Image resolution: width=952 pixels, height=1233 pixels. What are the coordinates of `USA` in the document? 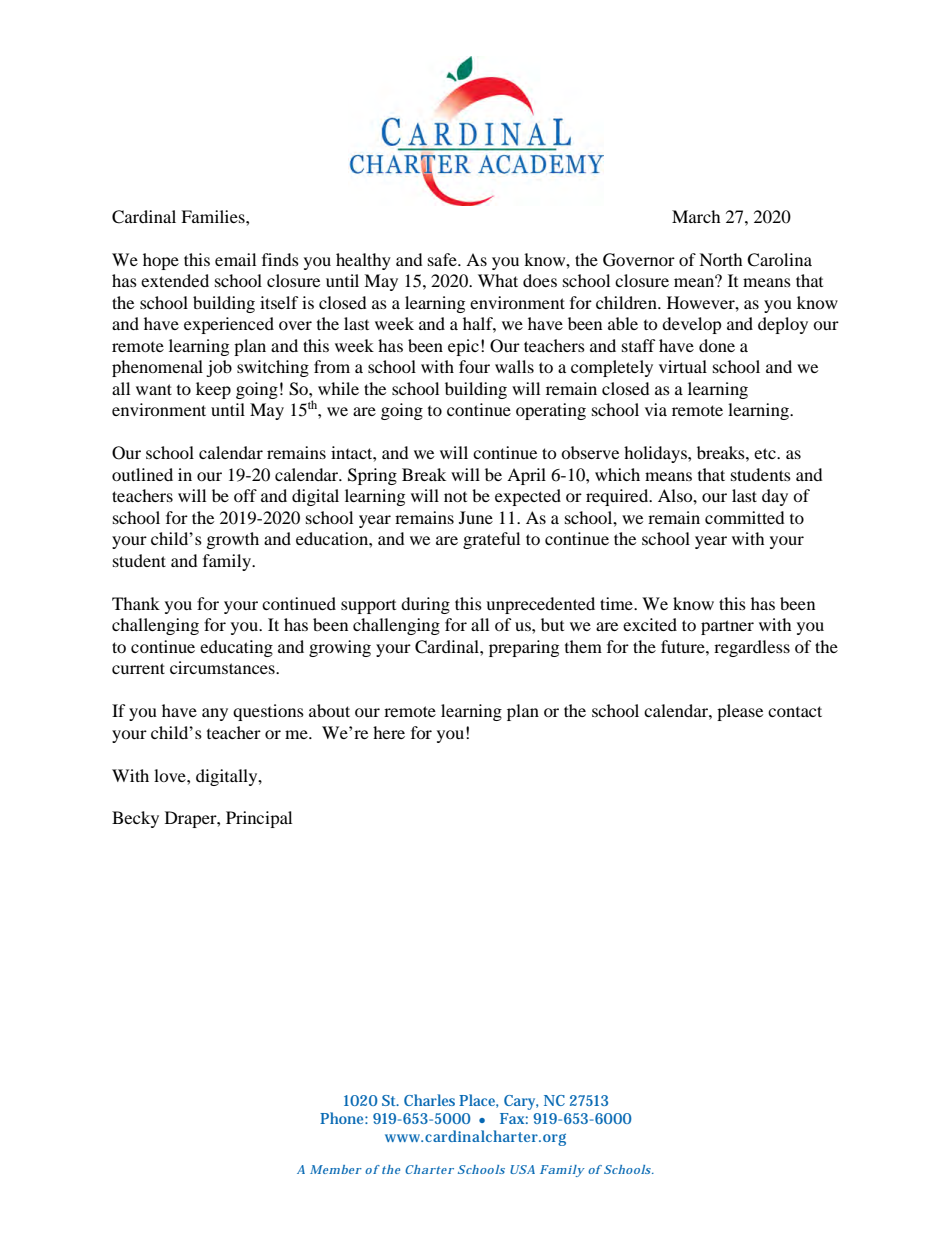 It's located at (522, 1169).
